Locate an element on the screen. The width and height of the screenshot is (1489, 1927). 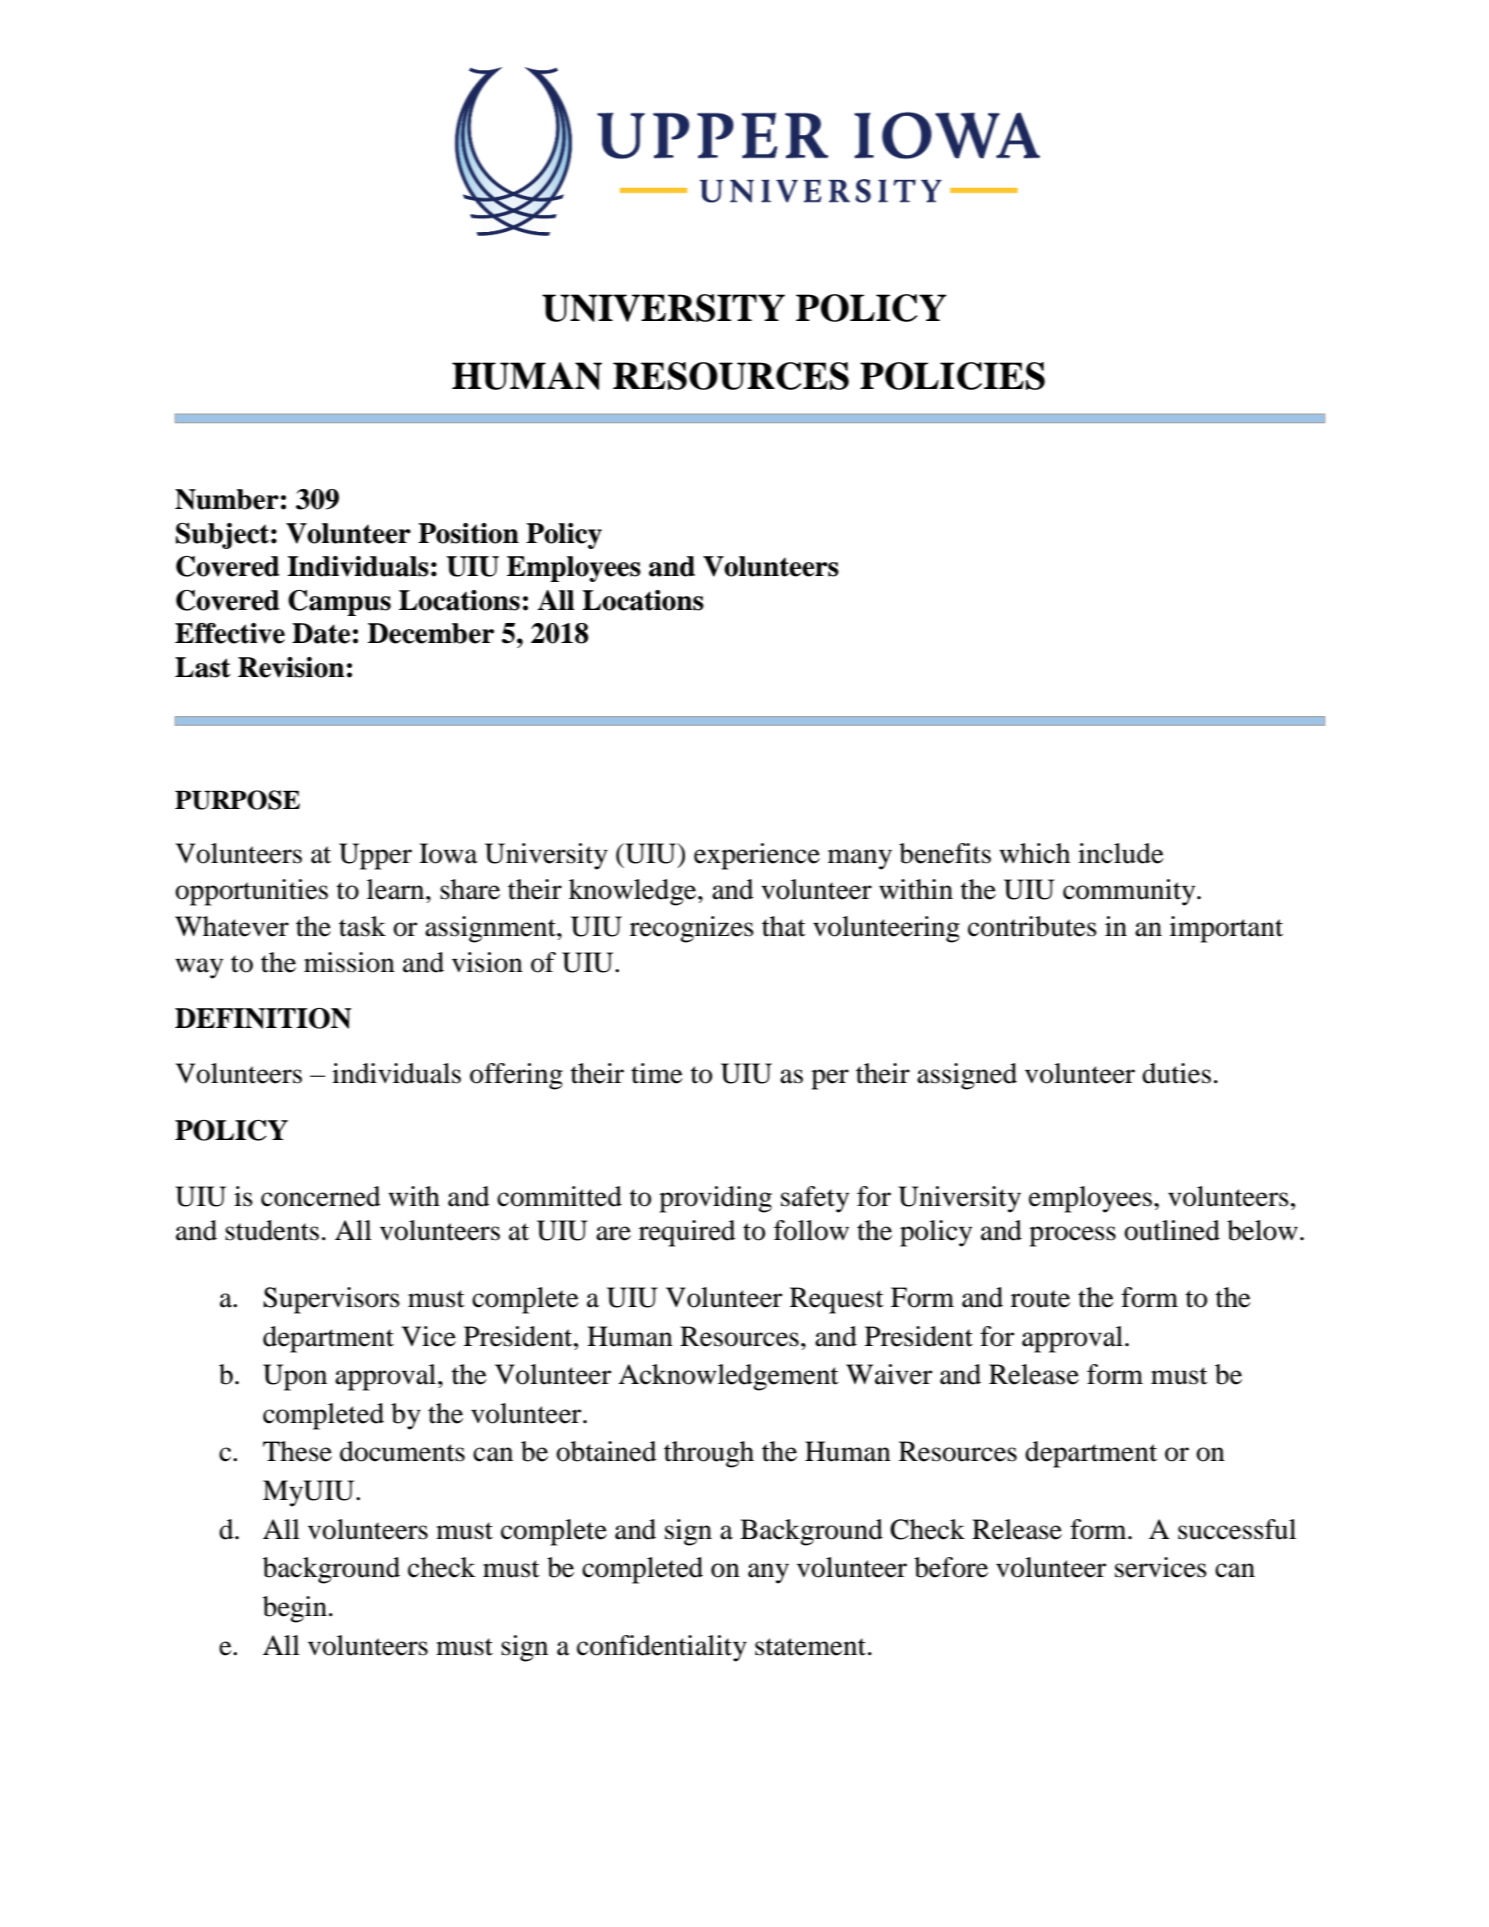
begin is located at coordinates (295, 1609).
